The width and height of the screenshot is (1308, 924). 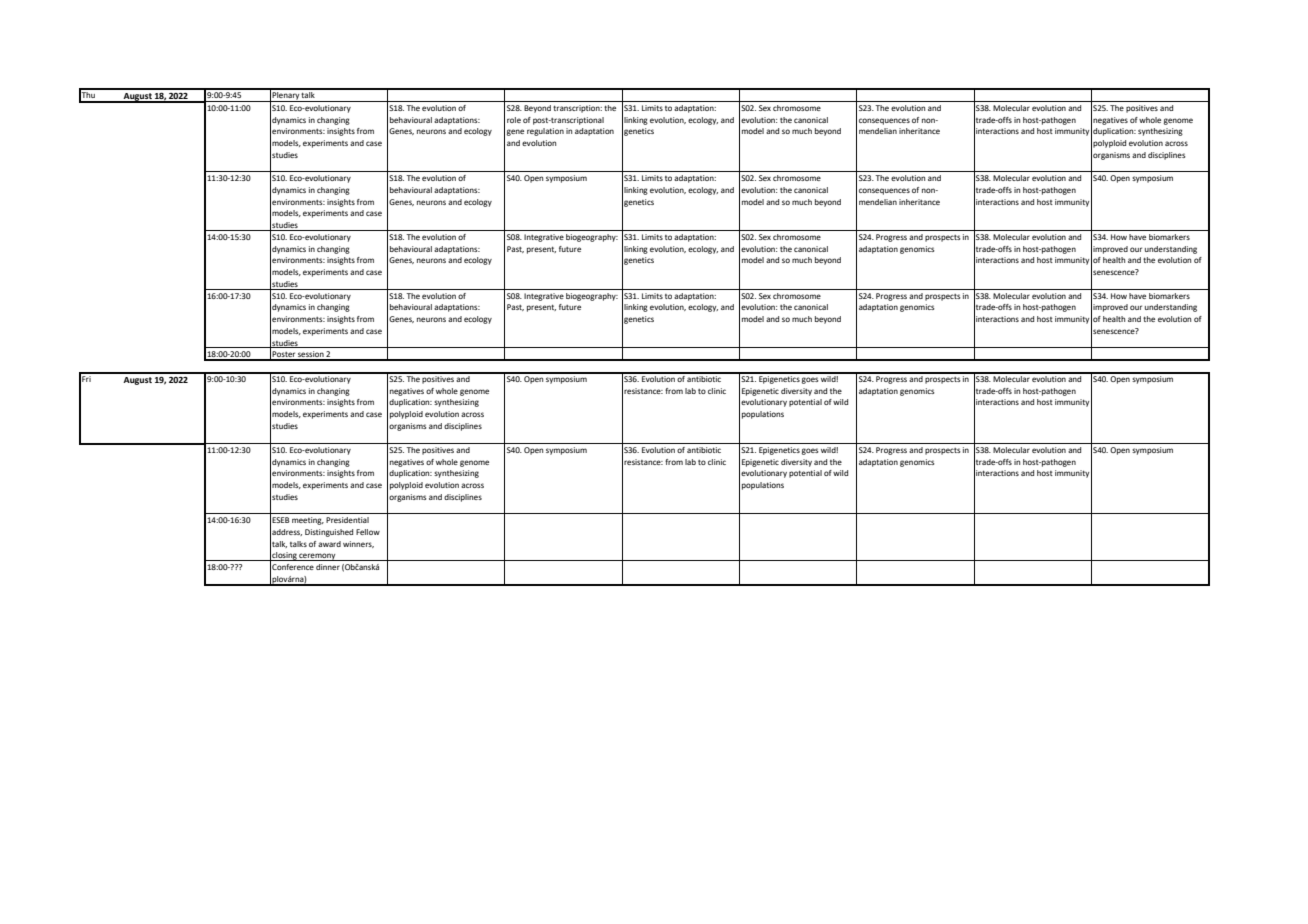 I want to click on ceremony, so click(x=318, y=557).
